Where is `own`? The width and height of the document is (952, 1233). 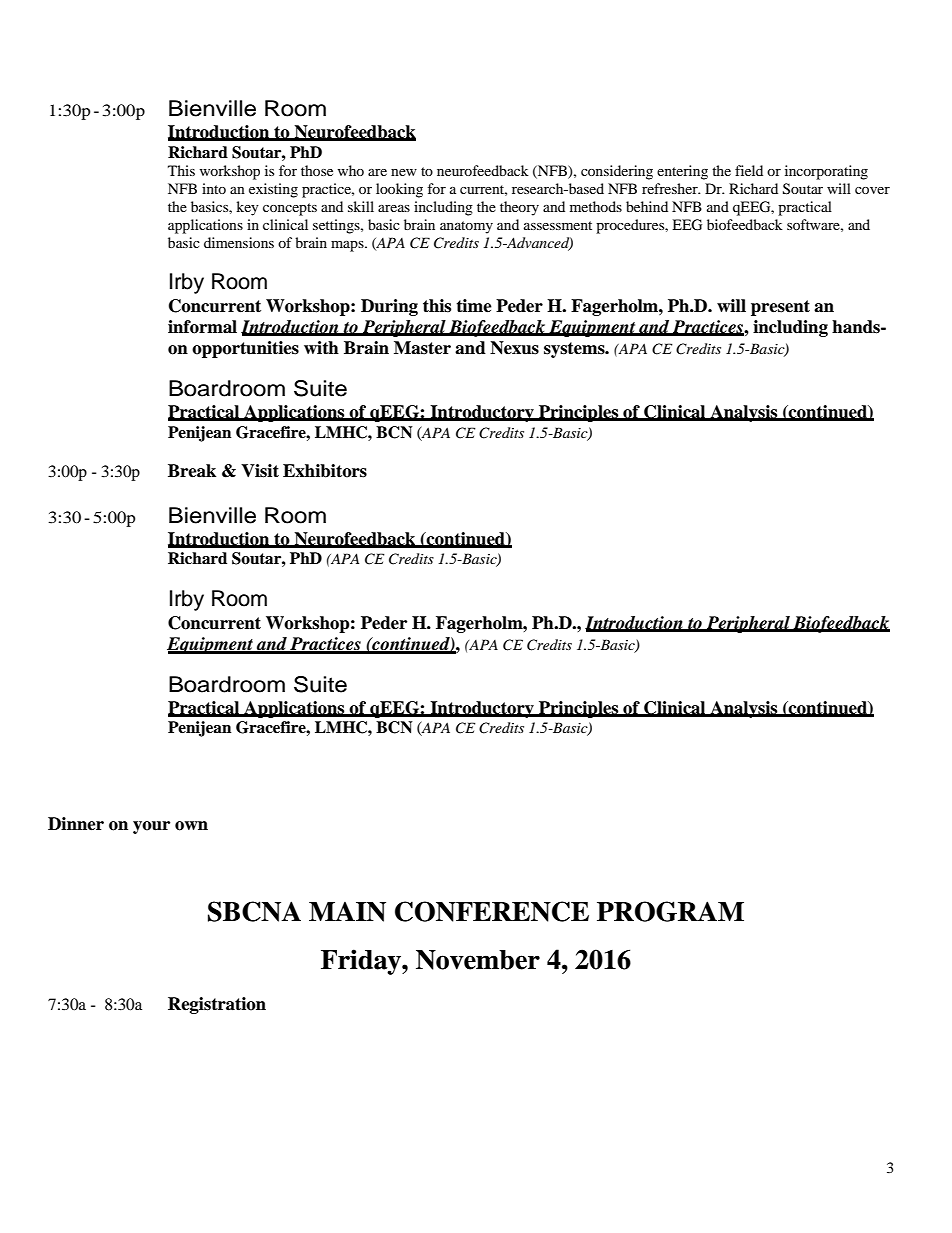
own is located at coordinates (191, 826).
